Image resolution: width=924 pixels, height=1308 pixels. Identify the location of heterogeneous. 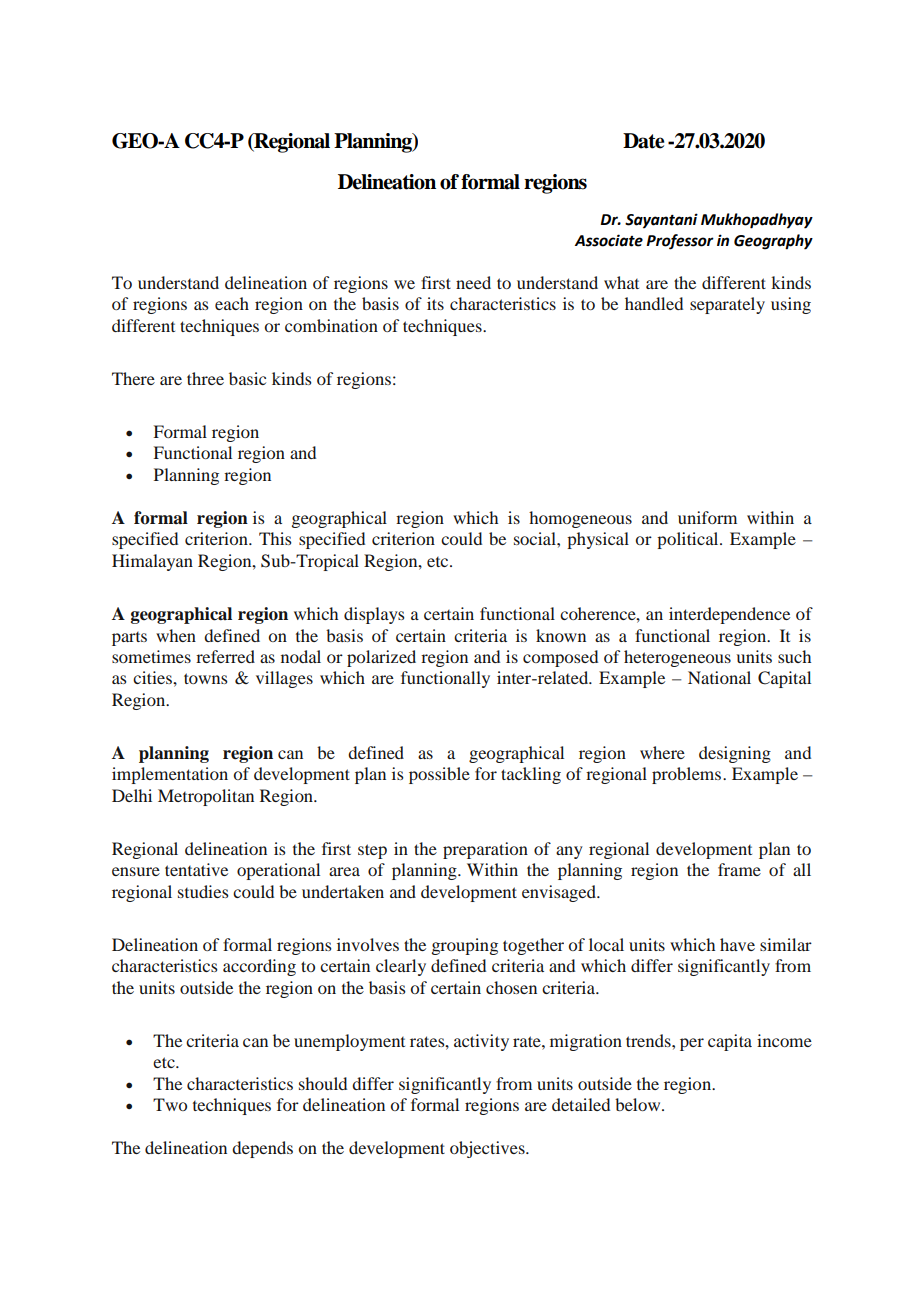
(677, 658).
